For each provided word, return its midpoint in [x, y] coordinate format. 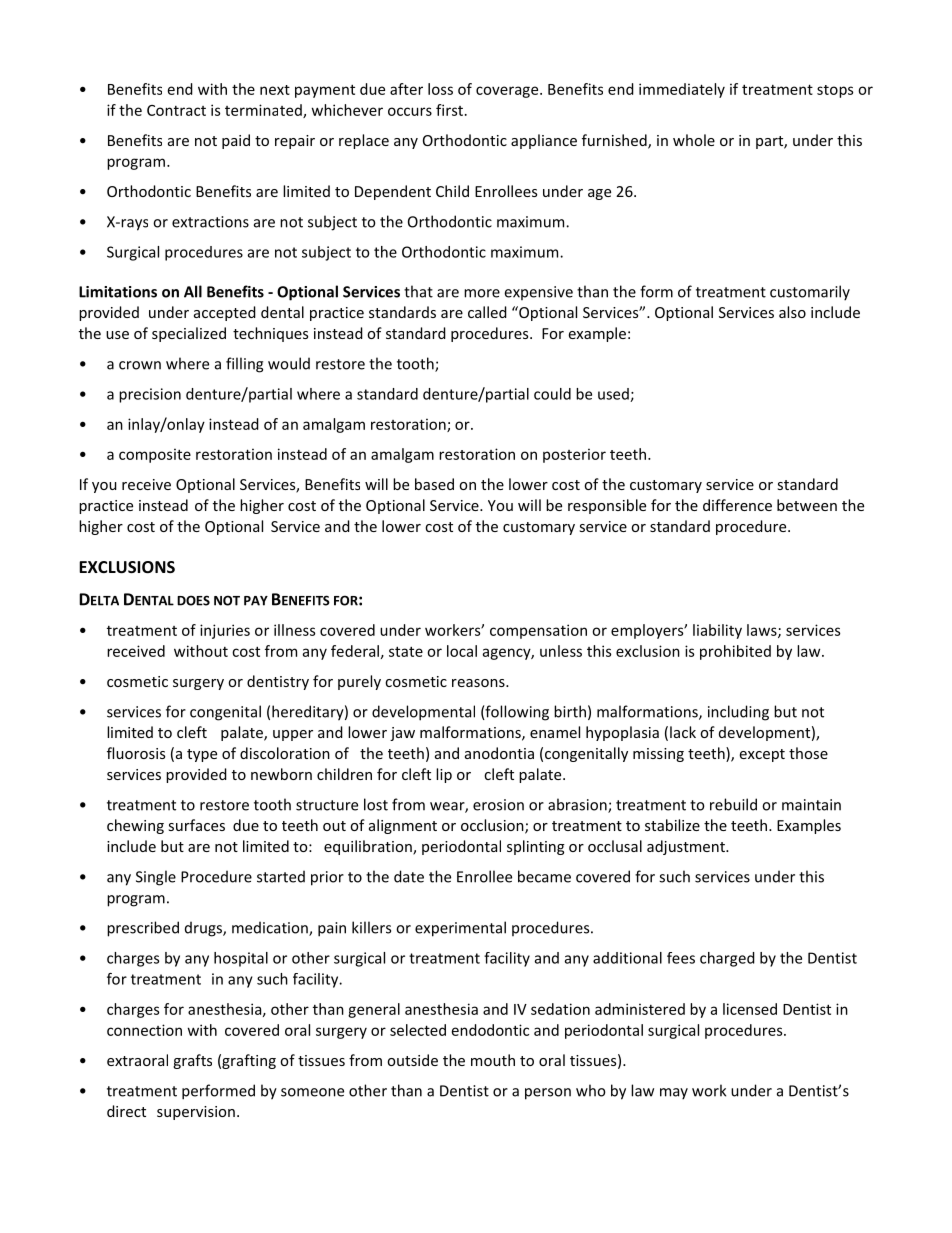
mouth [493, 1060]
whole [694, 140]
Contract [176, 110]
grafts [192, 1061]
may [674, 1094]
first [449, 110]
